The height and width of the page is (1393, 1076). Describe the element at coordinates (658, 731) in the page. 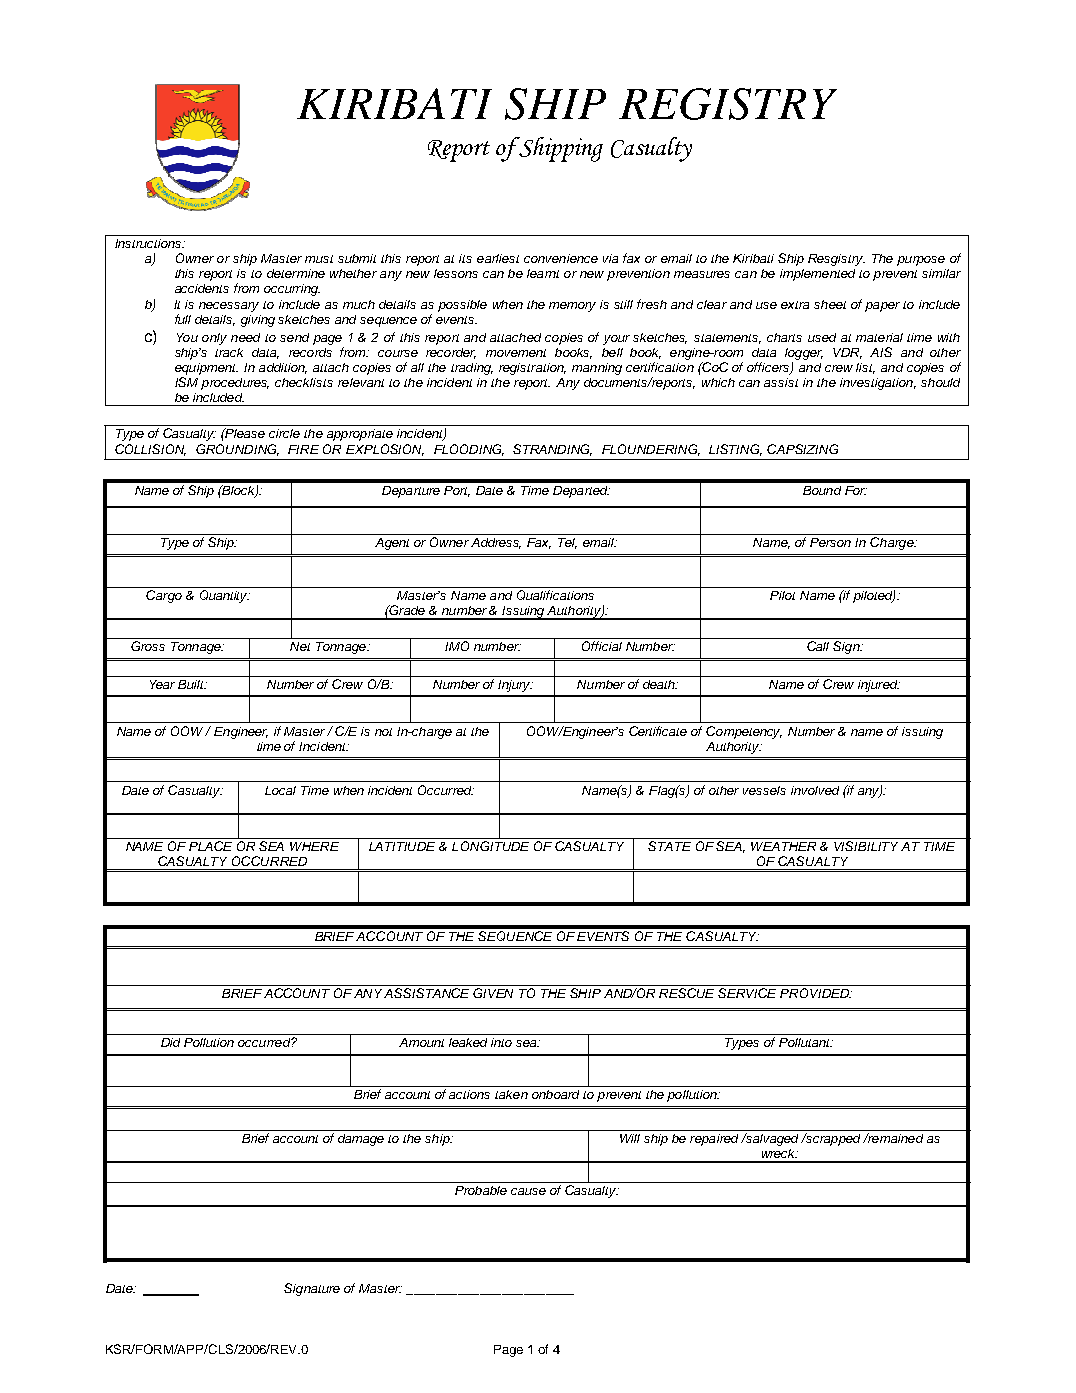

I see `Certificate` at that location.
